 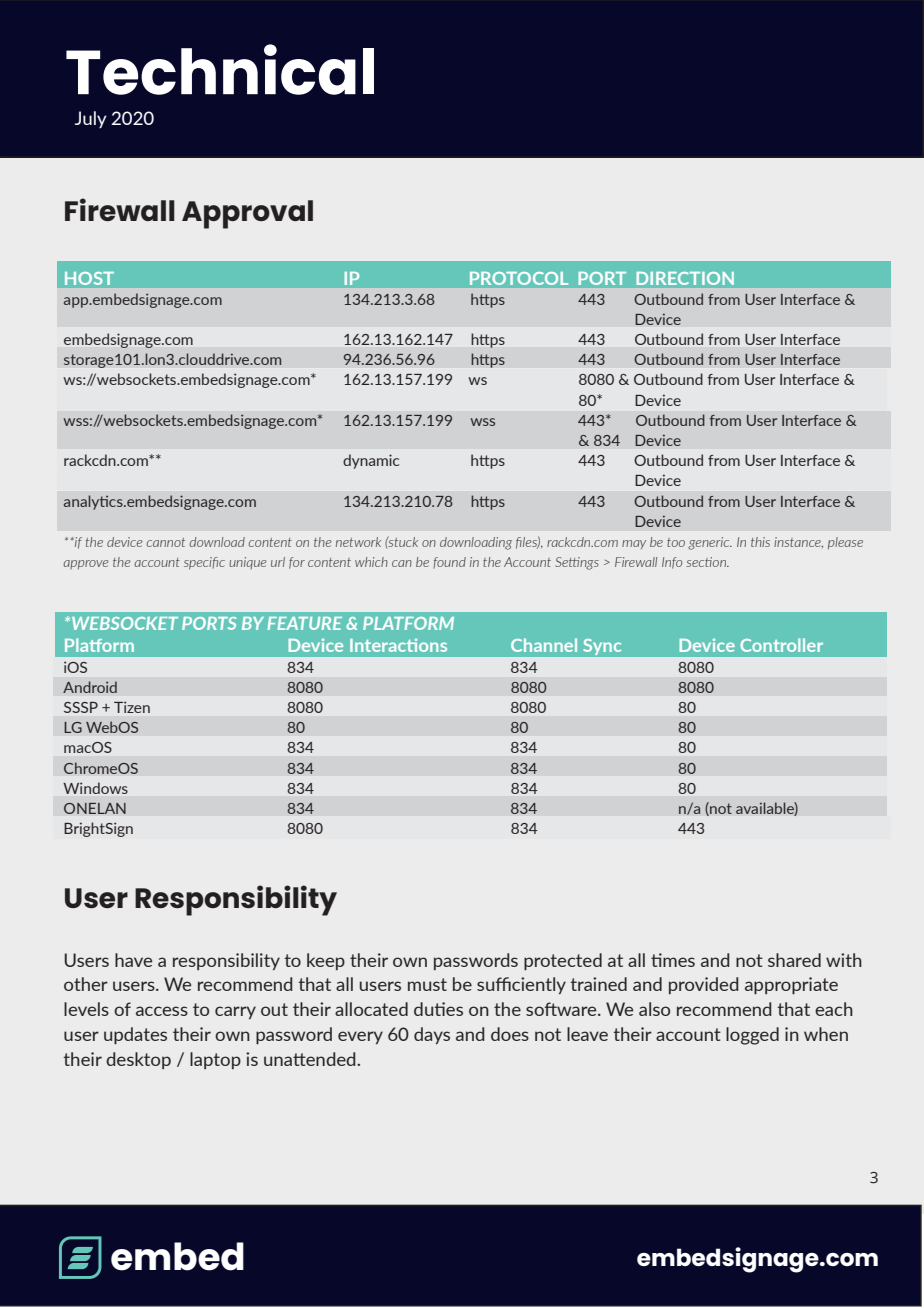 What do you see at coordinates (752, 1036) in the screenshot?
I see `logged` at bounding box center [752, 1036].
